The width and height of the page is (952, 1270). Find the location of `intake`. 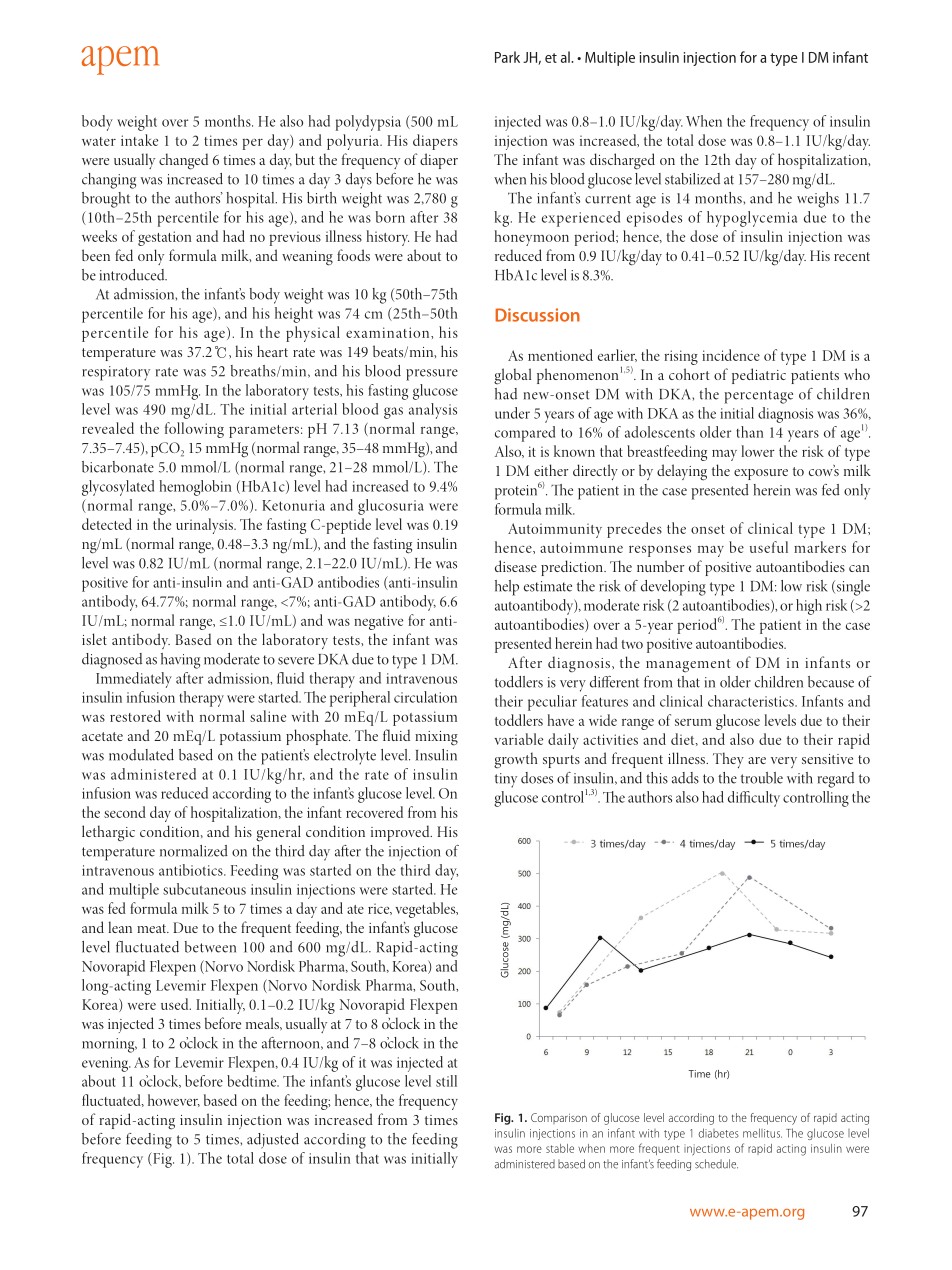

intake is located at coordinates (139, 140).
